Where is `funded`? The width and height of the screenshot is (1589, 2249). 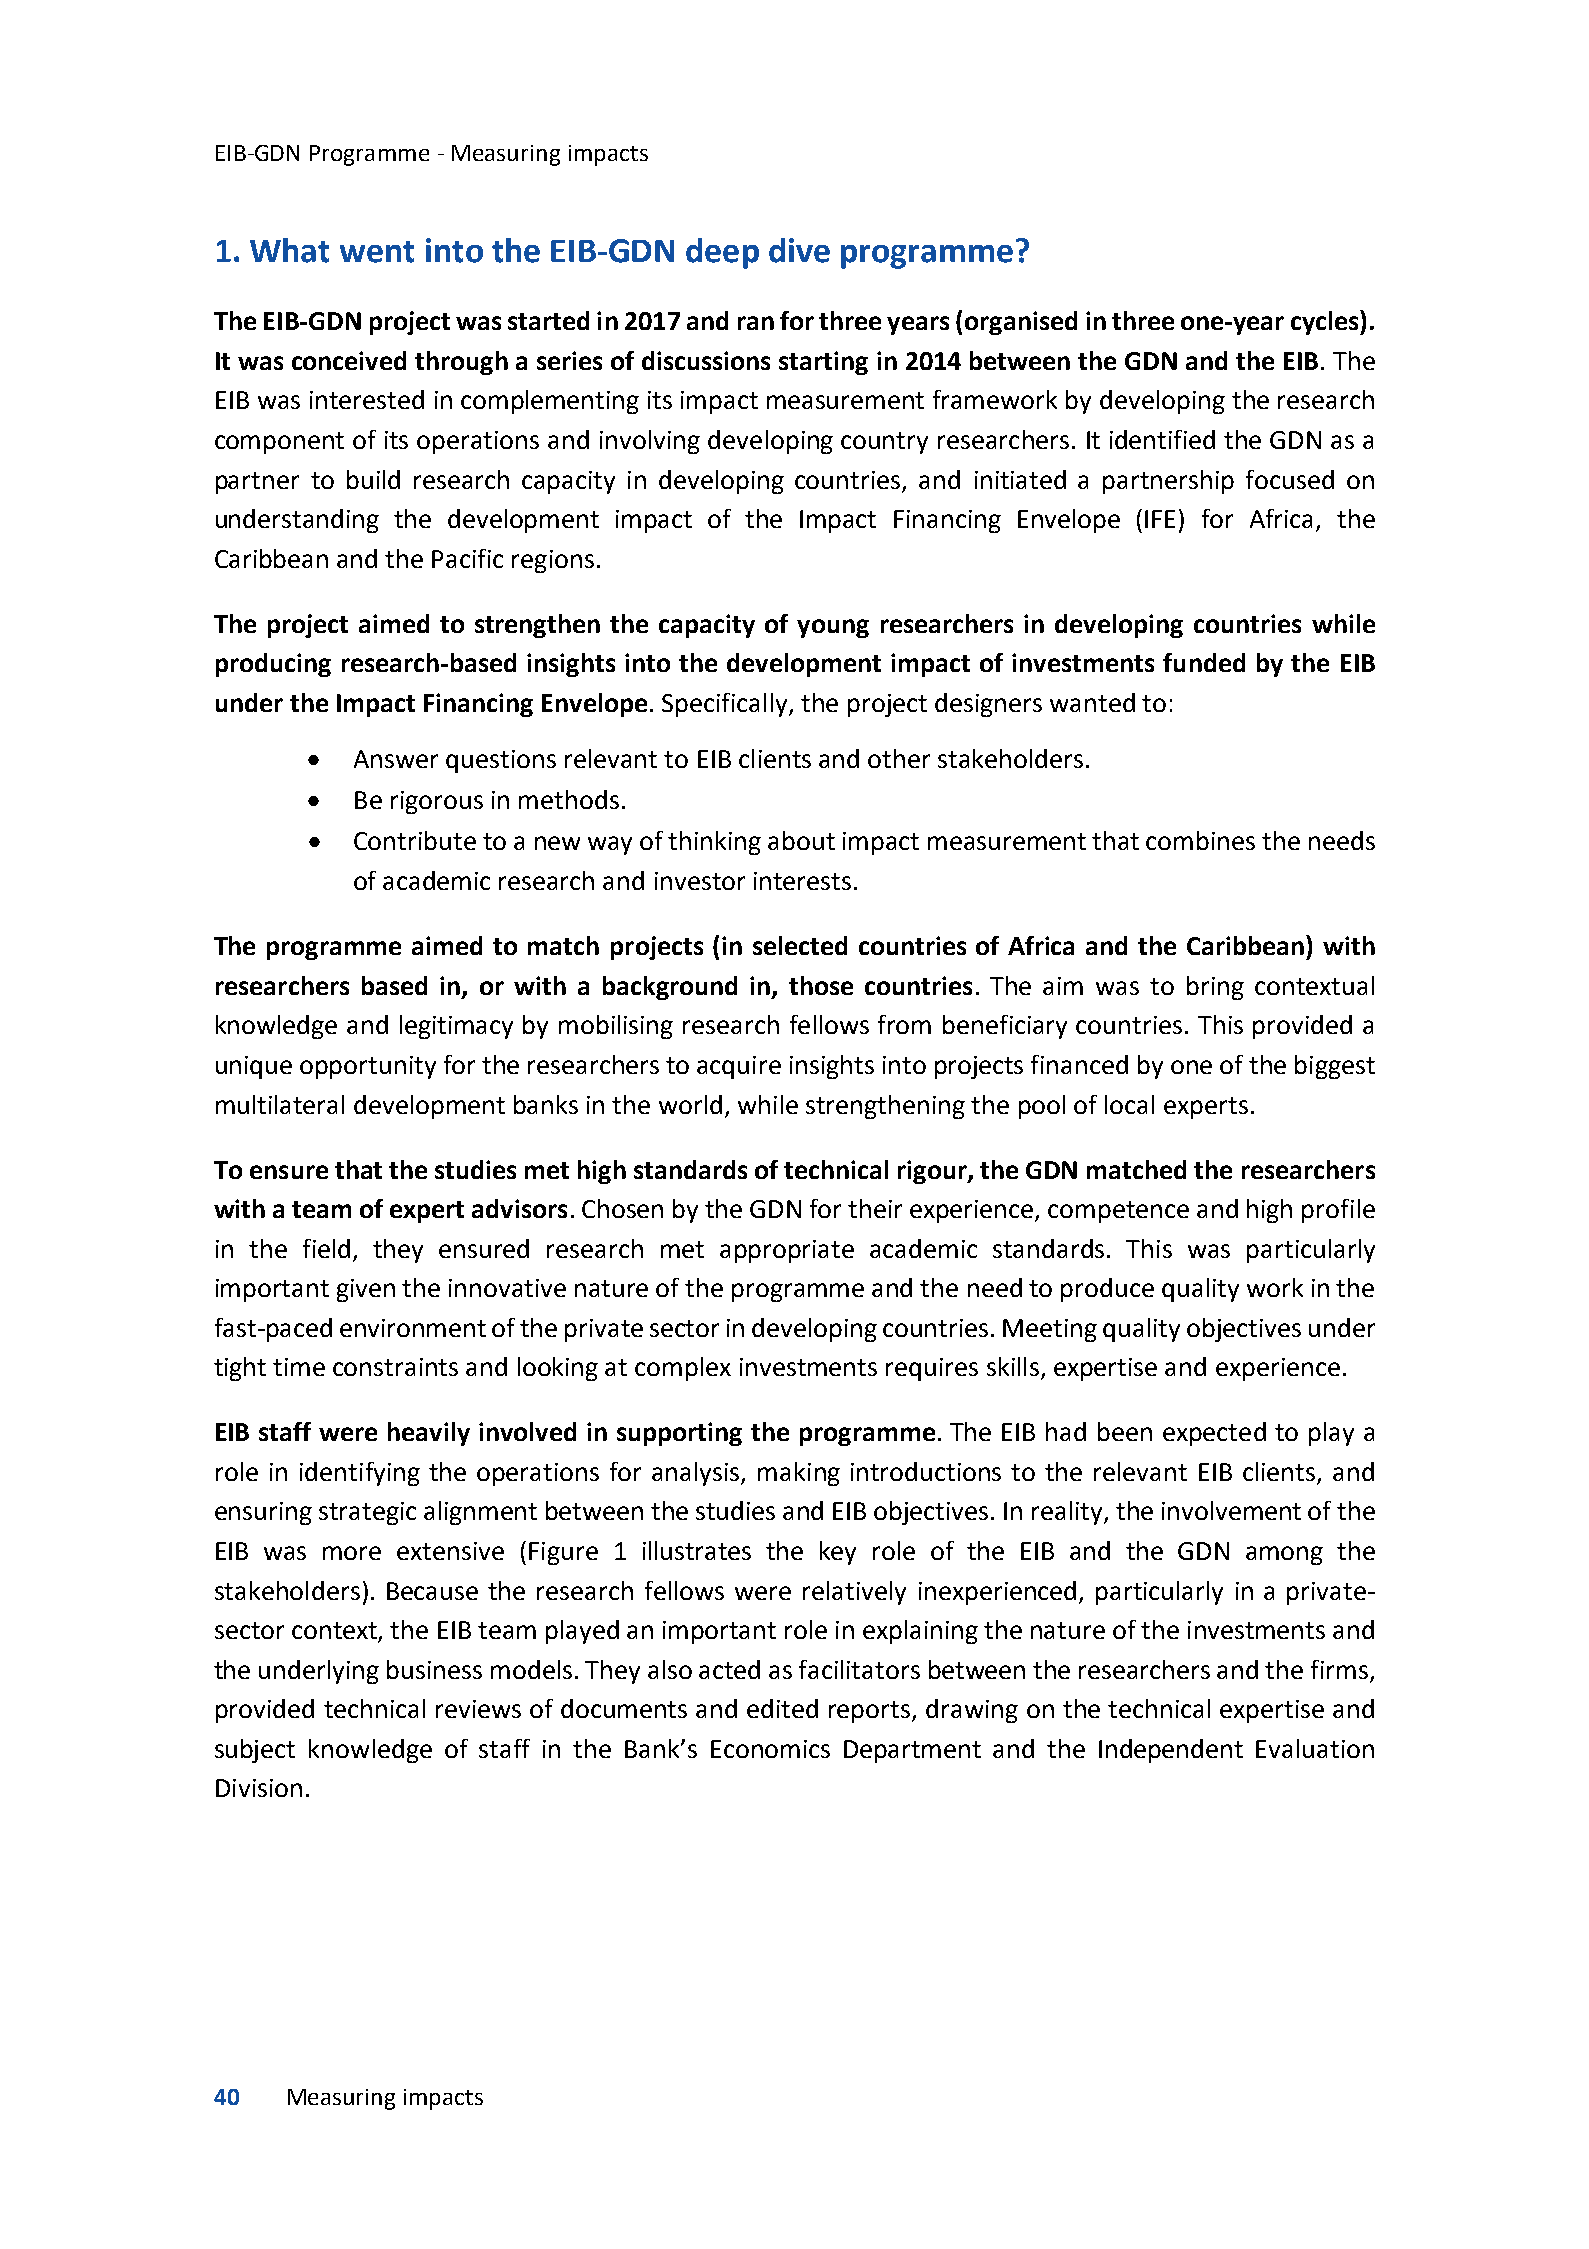 funded is located at coordinates (1204, 662).
